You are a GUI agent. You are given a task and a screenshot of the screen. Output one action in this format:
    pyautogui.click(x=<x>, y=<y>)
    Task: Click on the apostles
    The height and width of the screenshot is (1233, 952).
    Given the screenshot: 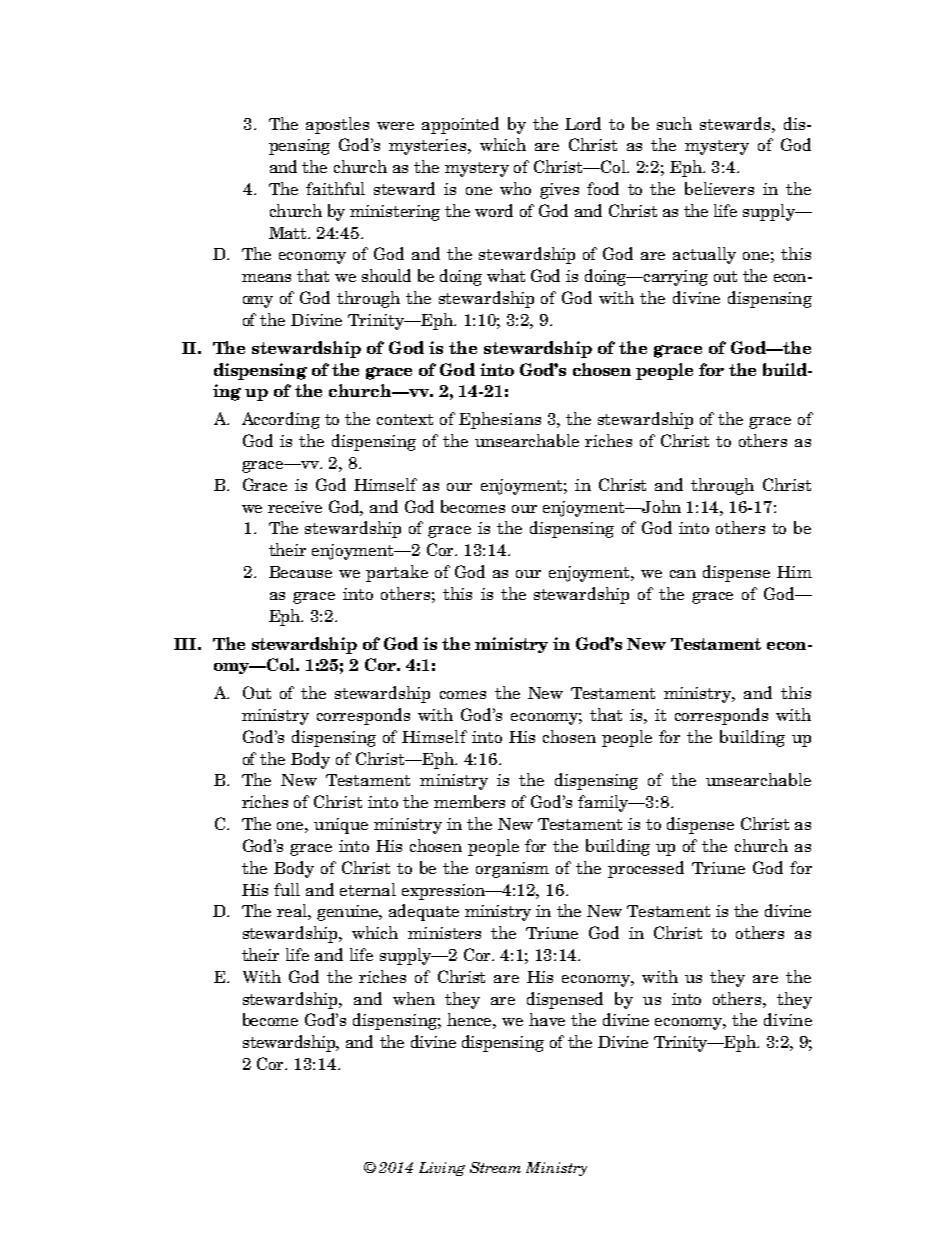 What is the action you would take?
    pyautogui.click(x=337, y=125)
